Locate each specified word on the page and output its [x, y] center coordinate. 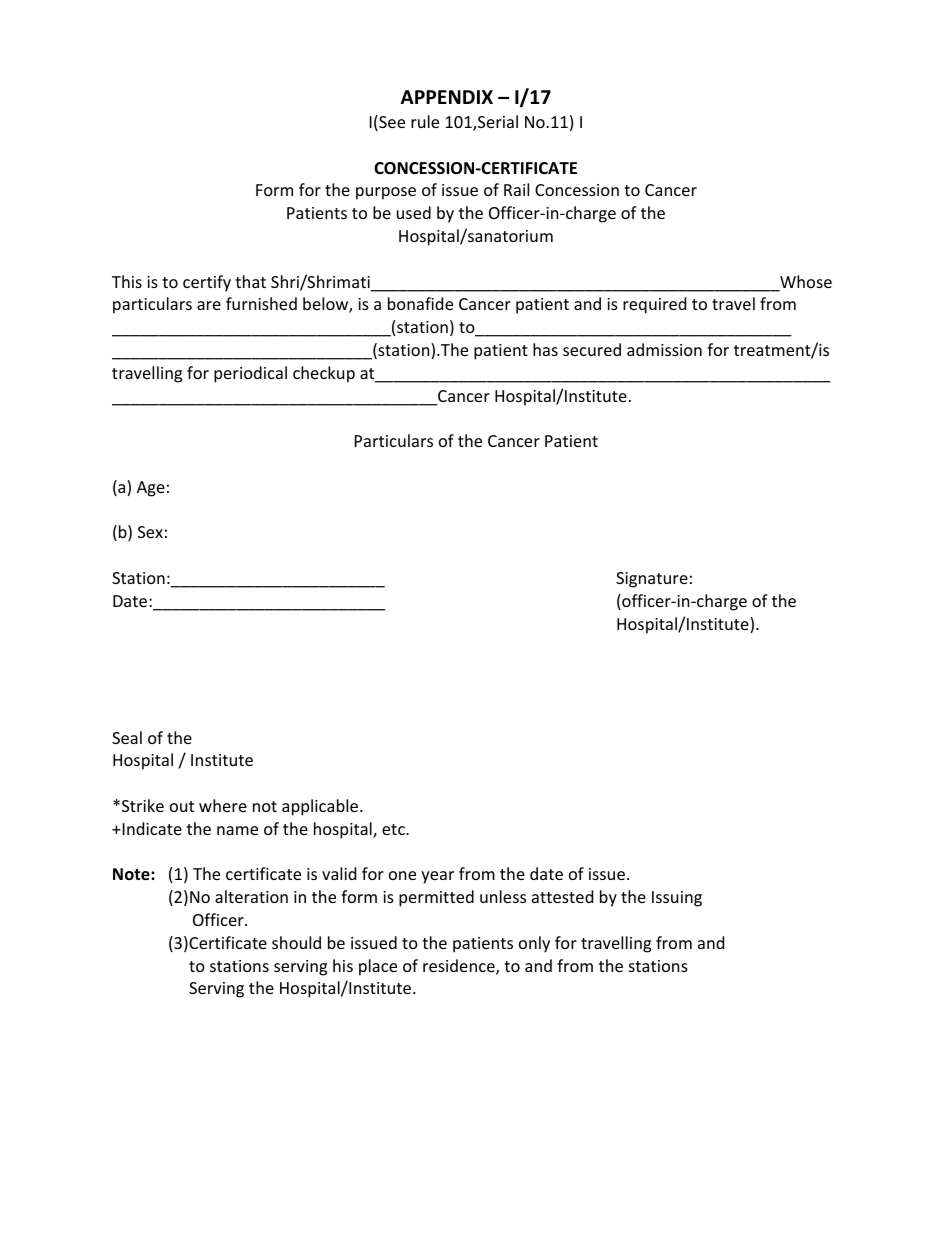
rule [425, 121]
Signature [652, 580]
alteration [251, 896]
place [378, 967]
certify [207, 283]
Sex [150, 532]
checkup [324, 374]
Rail [516, 189]
